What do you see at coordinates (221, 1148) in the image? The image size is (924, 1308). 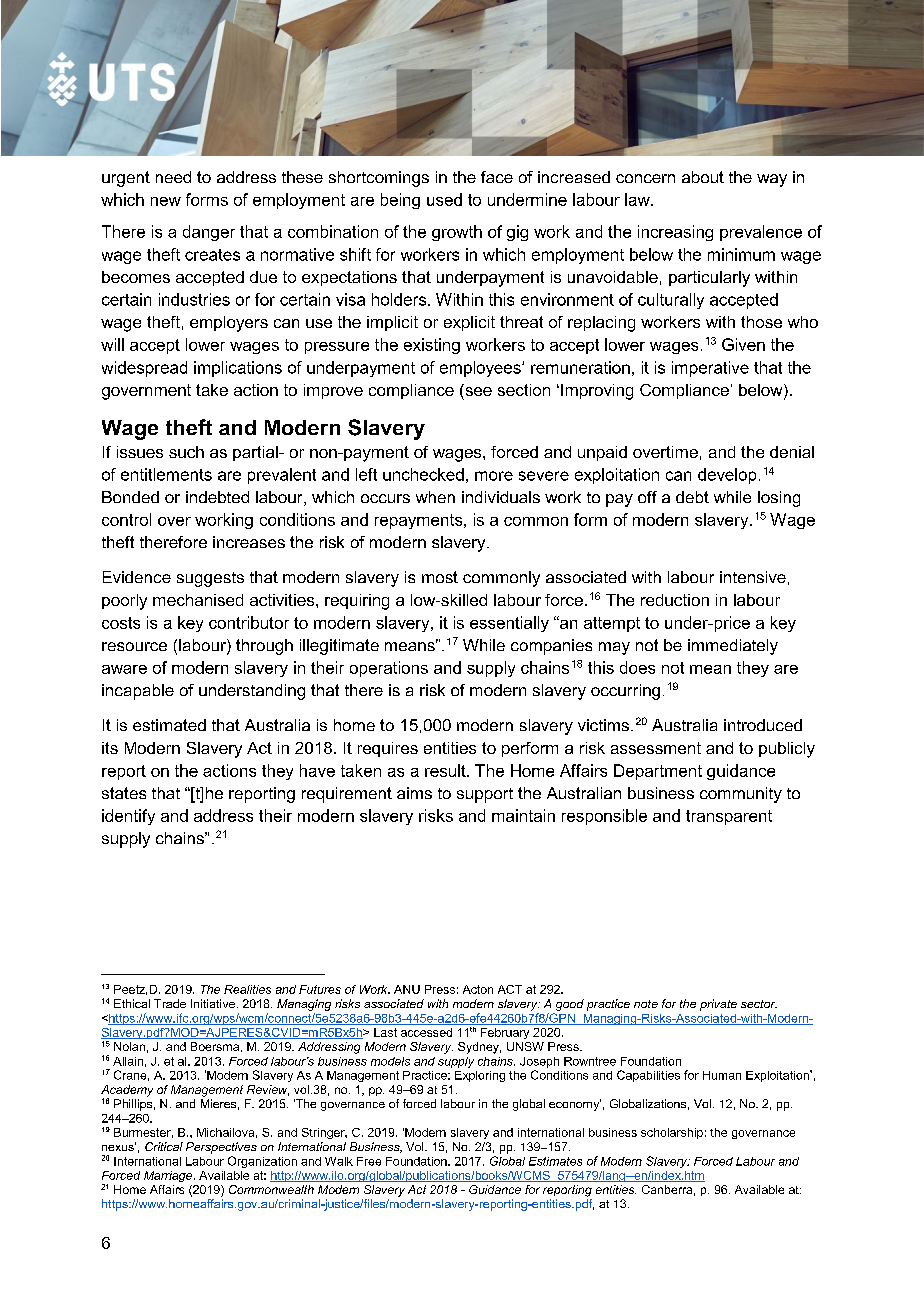 I see `Perspectives` at bounding box center [221, 1148].
